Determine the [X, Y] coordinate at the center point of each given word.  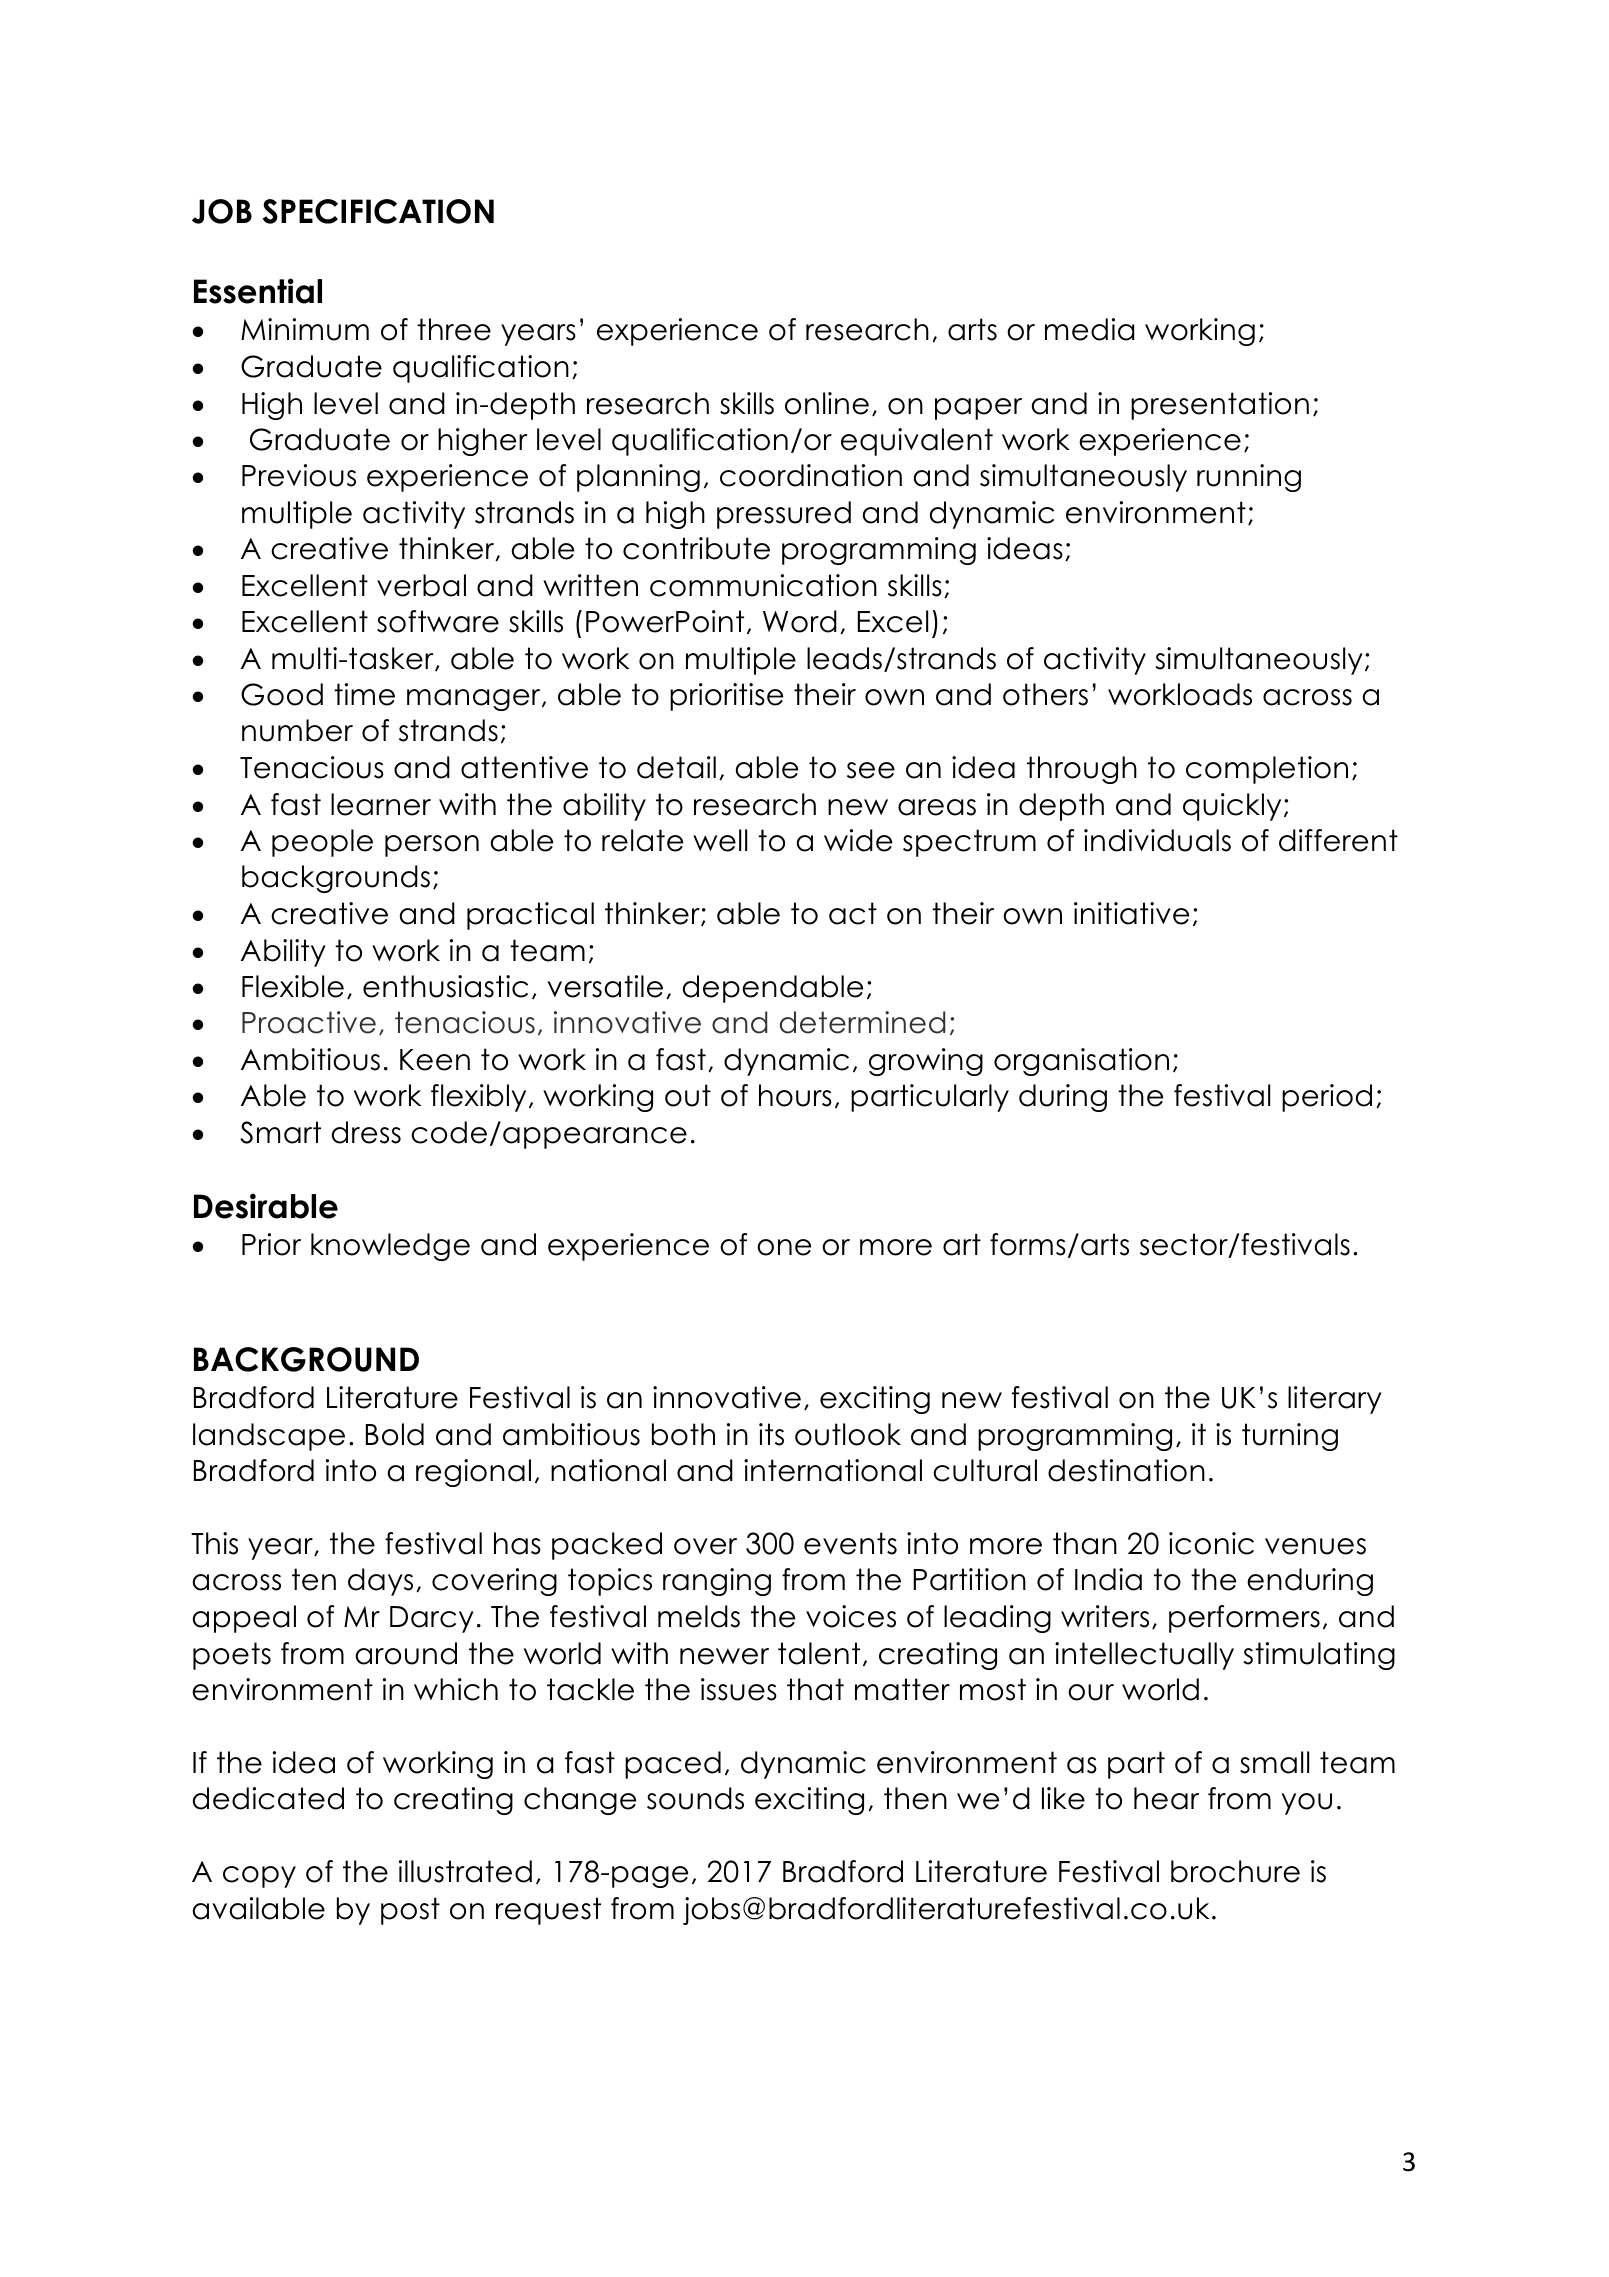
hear [1166, 1798]
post [410, 1911]
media [1089, 329]
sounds [695, 1798]
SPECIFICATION [378, 211]
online [827, 403]
